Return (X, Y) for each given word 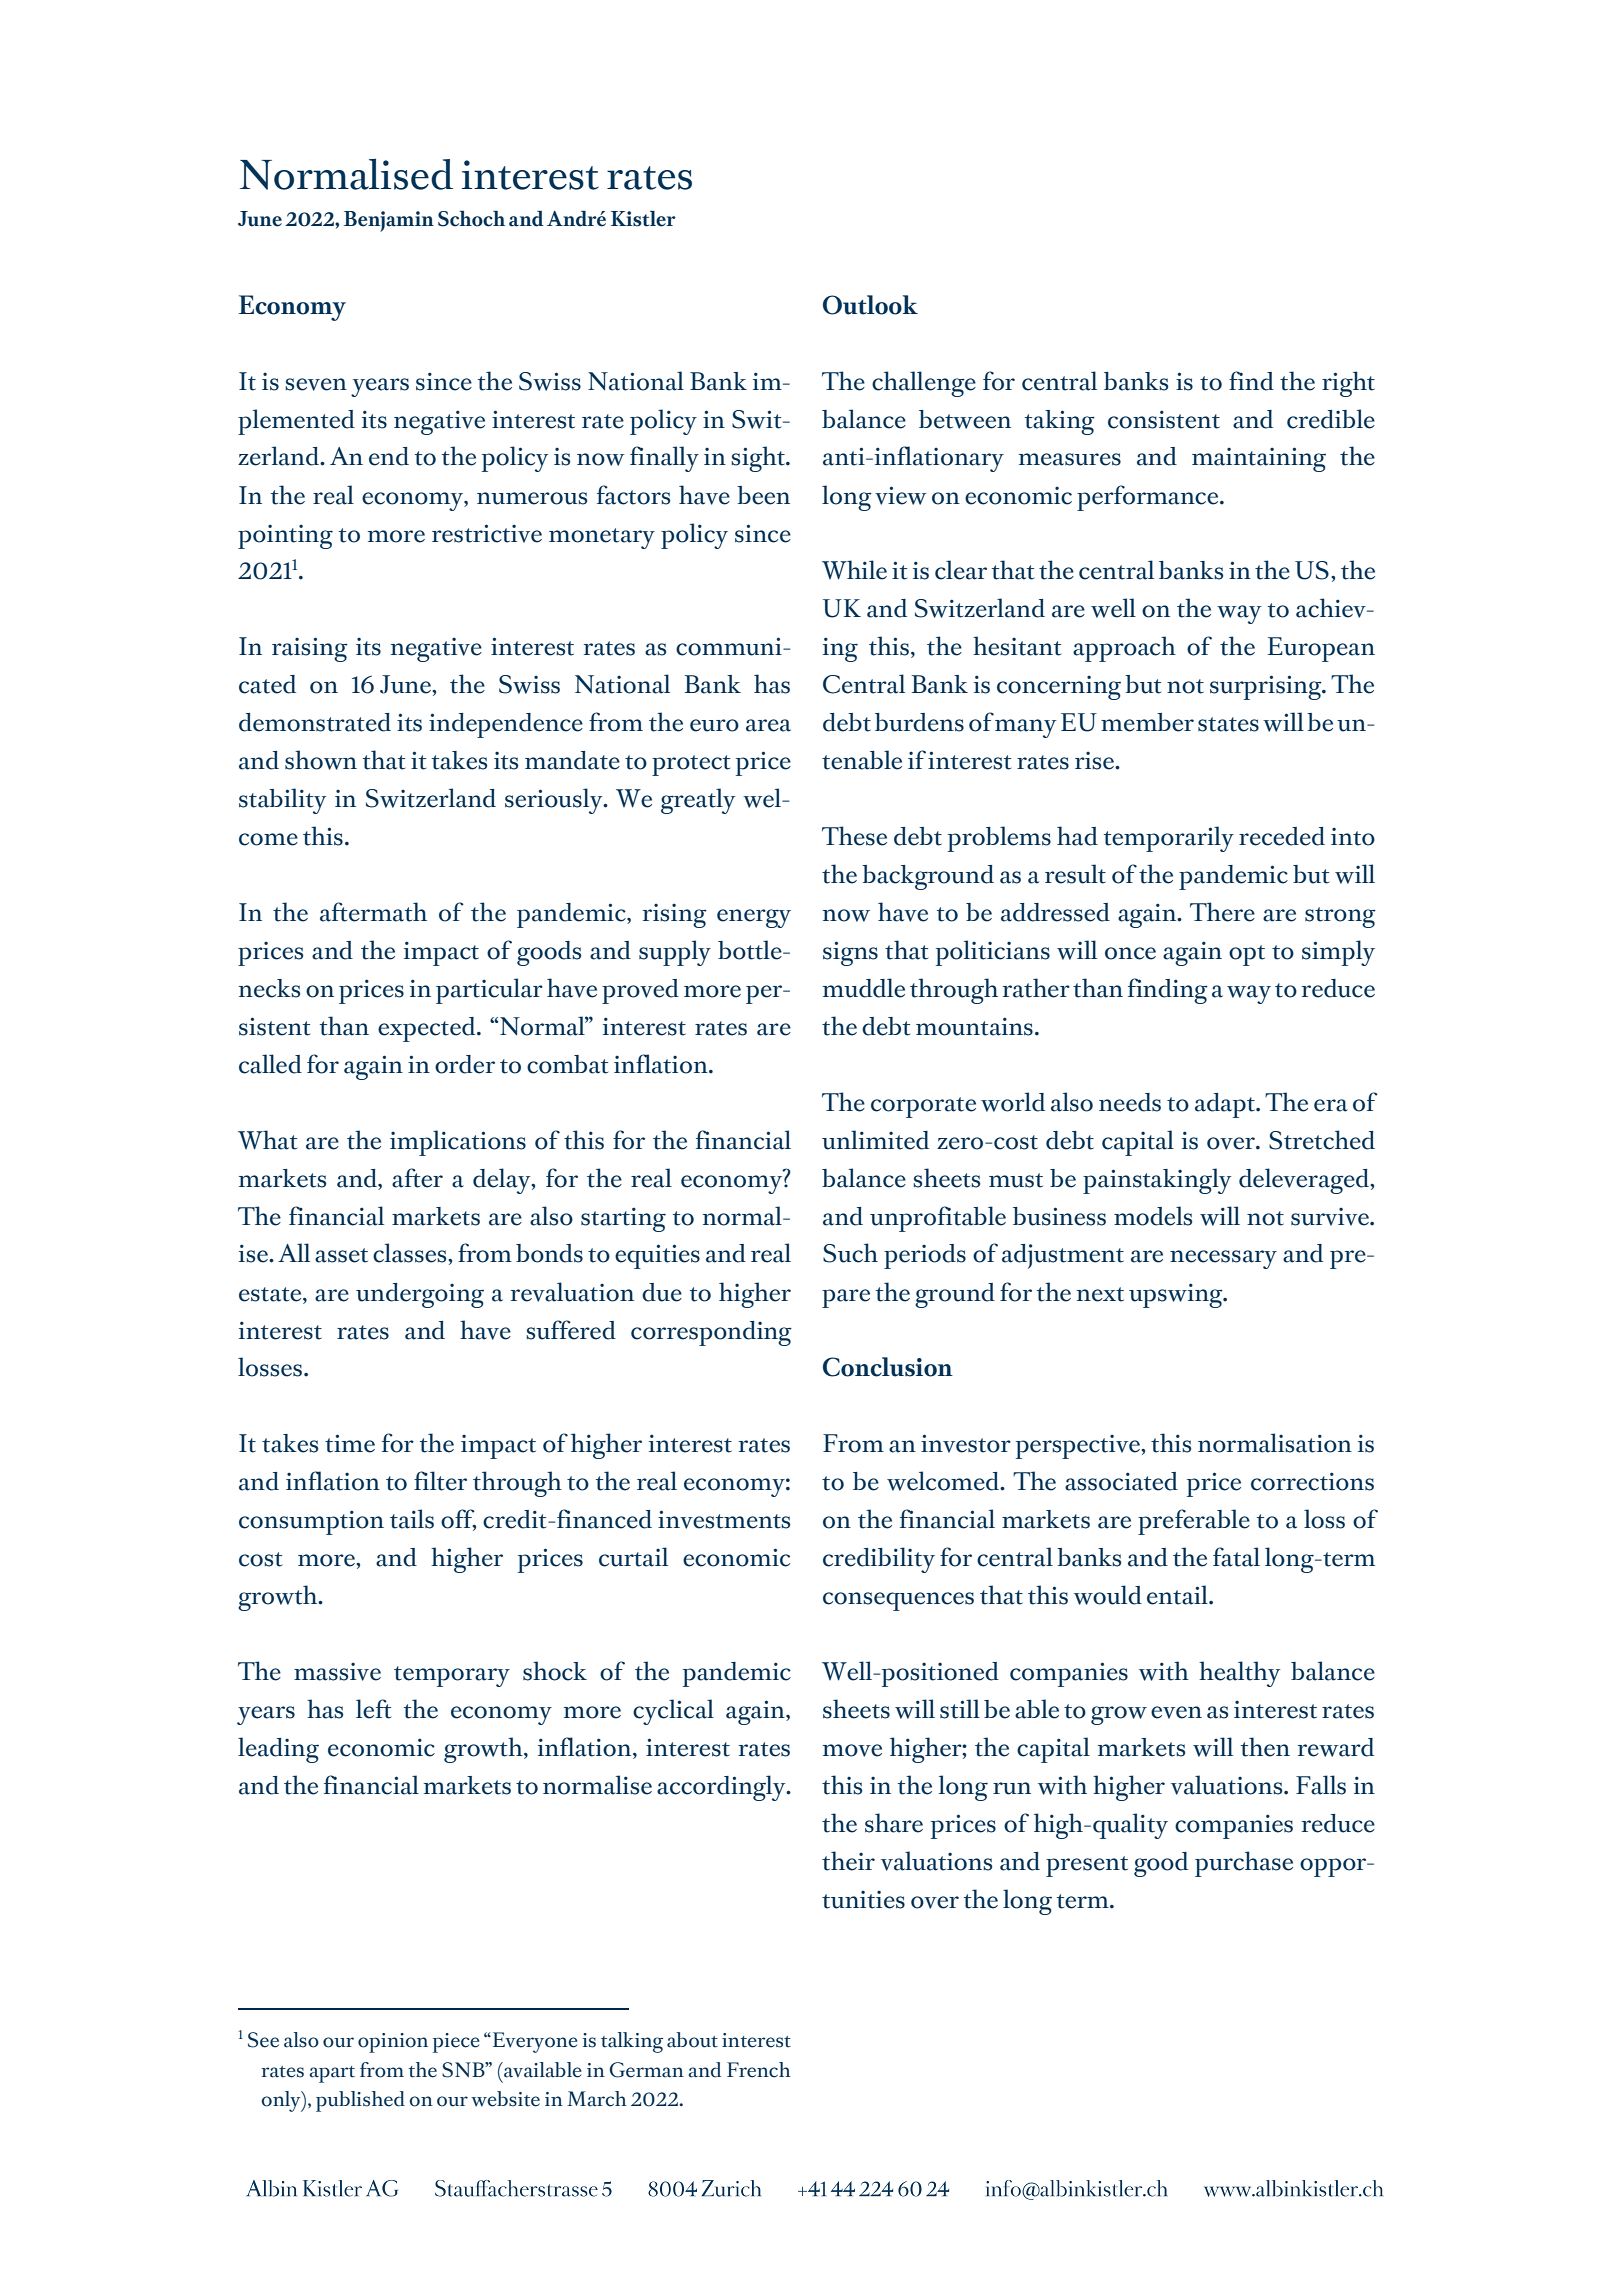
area (768, 725)
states (1228, 724)
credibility (879, 1560)
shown (321, 760)
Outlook (870, 305)
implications (458, 1143)
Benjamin (389, 221)
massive (337, 1672)
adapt (1226, 1105)
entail (1178, 1595)
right (1348, 384)
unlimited (875, 1140)
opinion (393, 2043)
